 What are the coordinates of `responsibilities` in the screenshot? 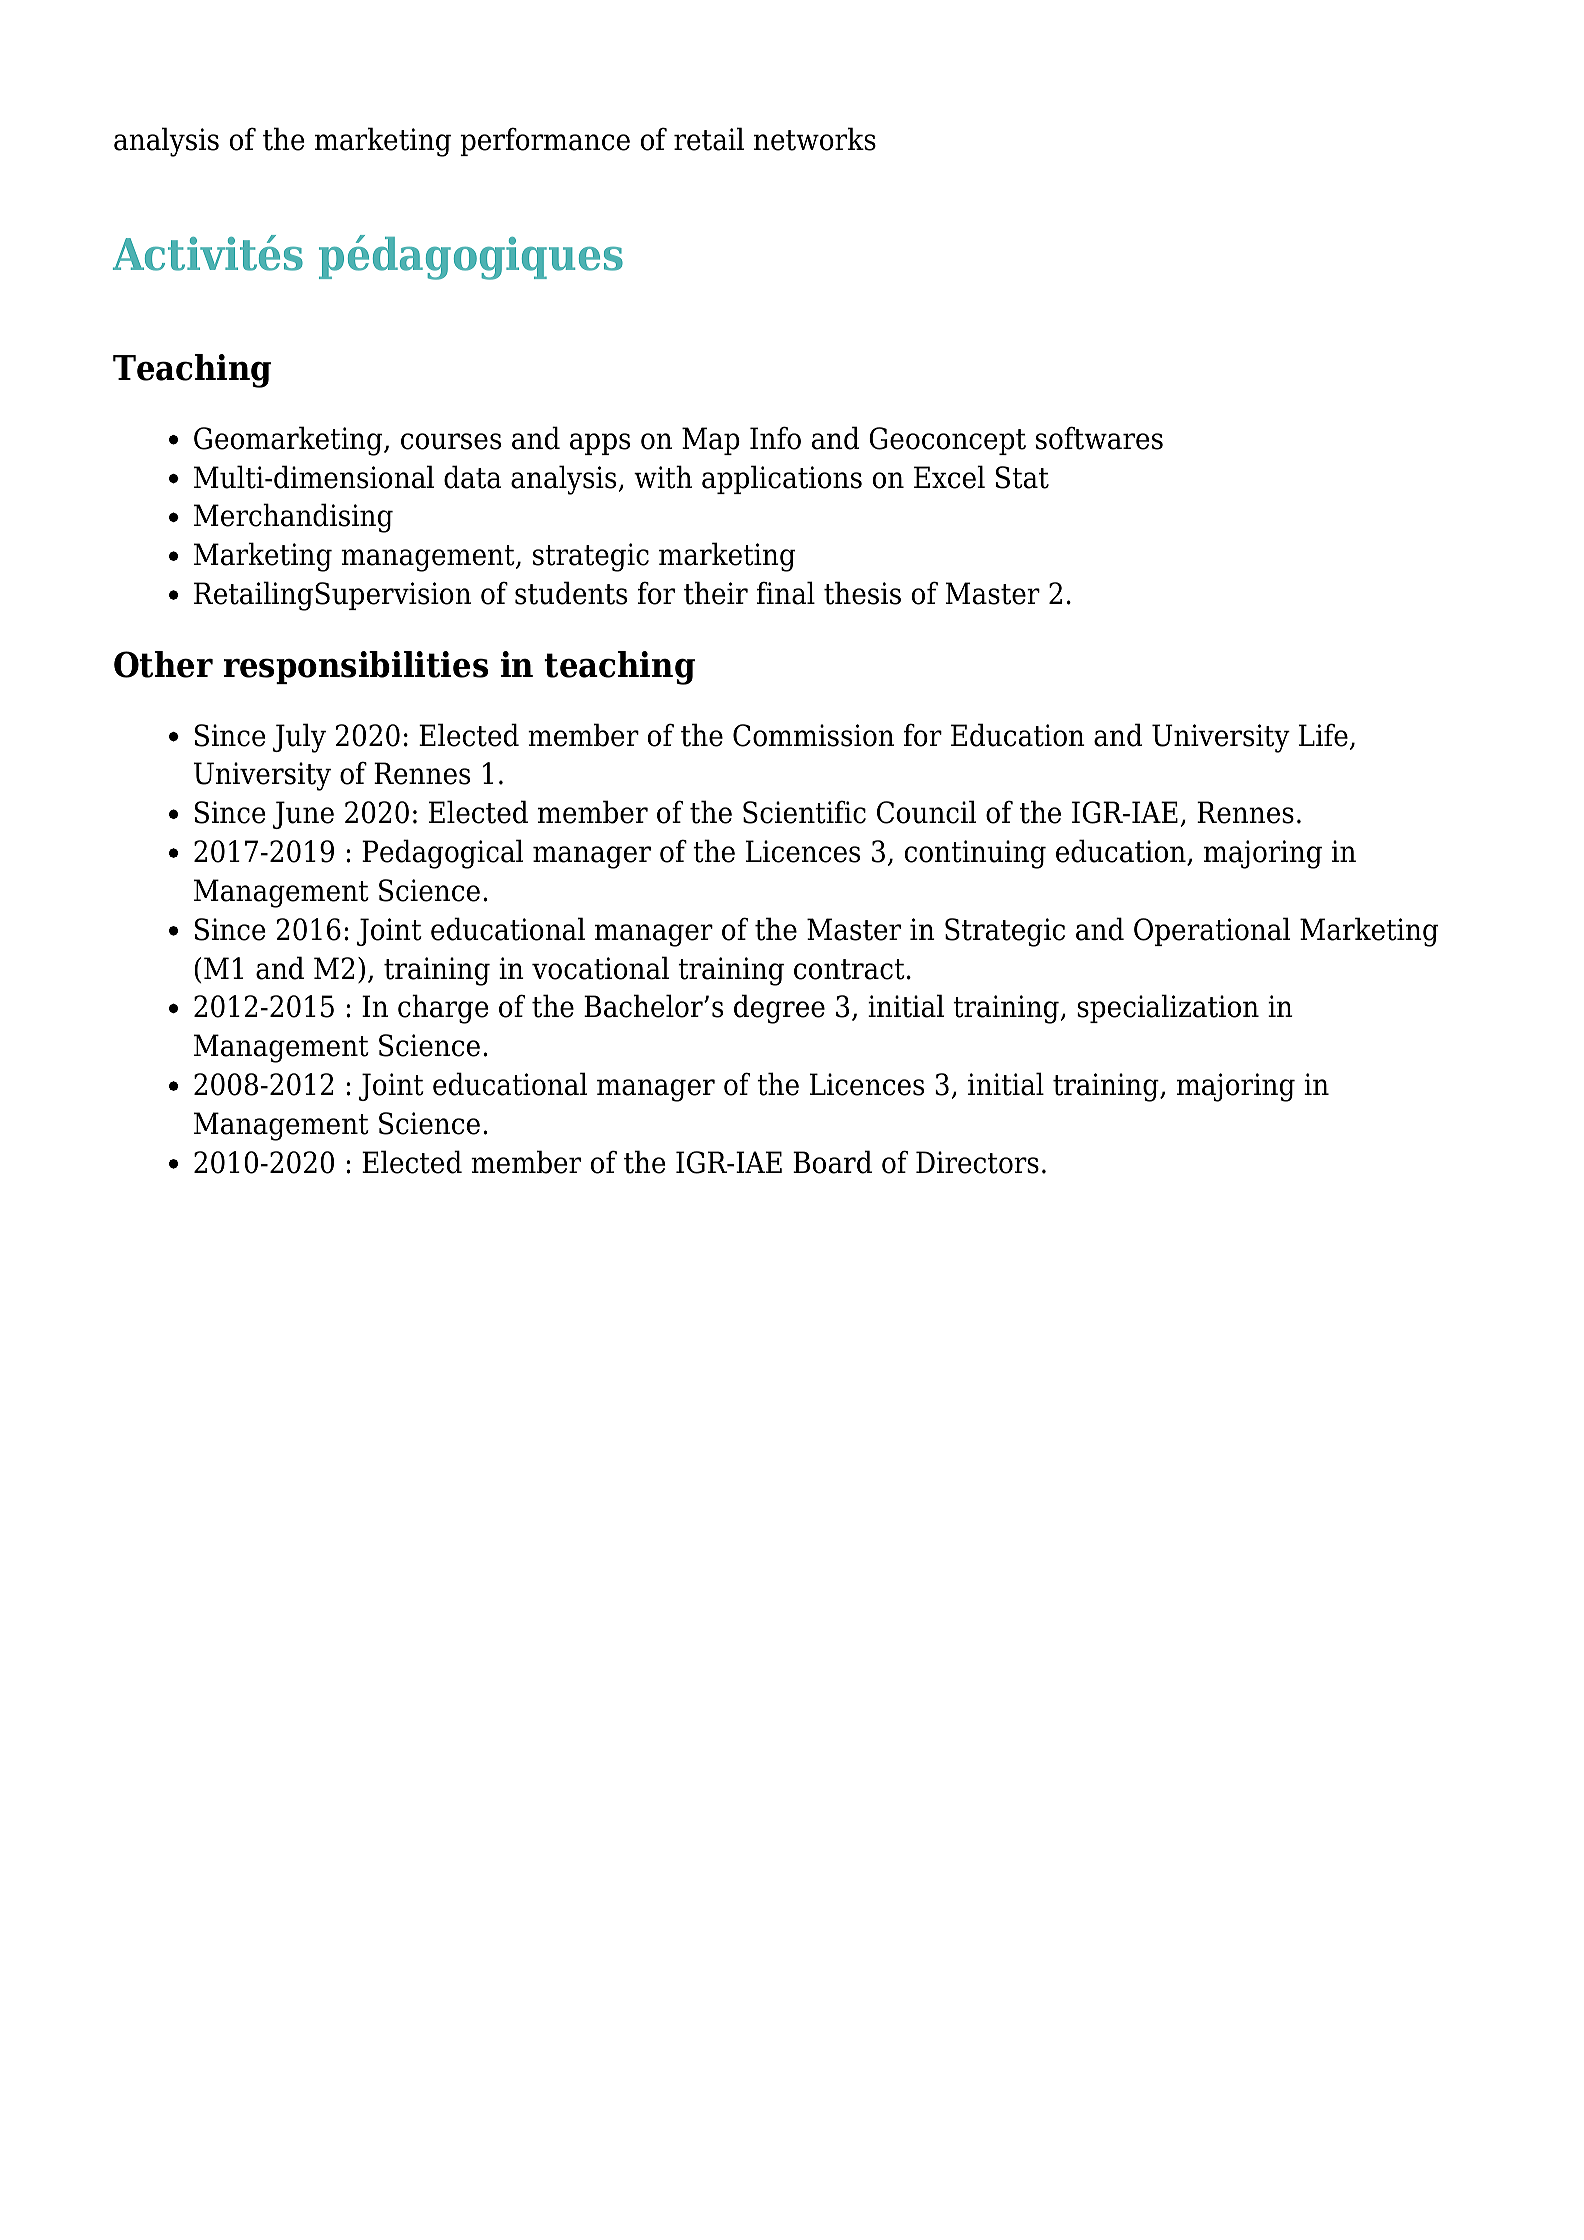 It's located at (356, 667).
